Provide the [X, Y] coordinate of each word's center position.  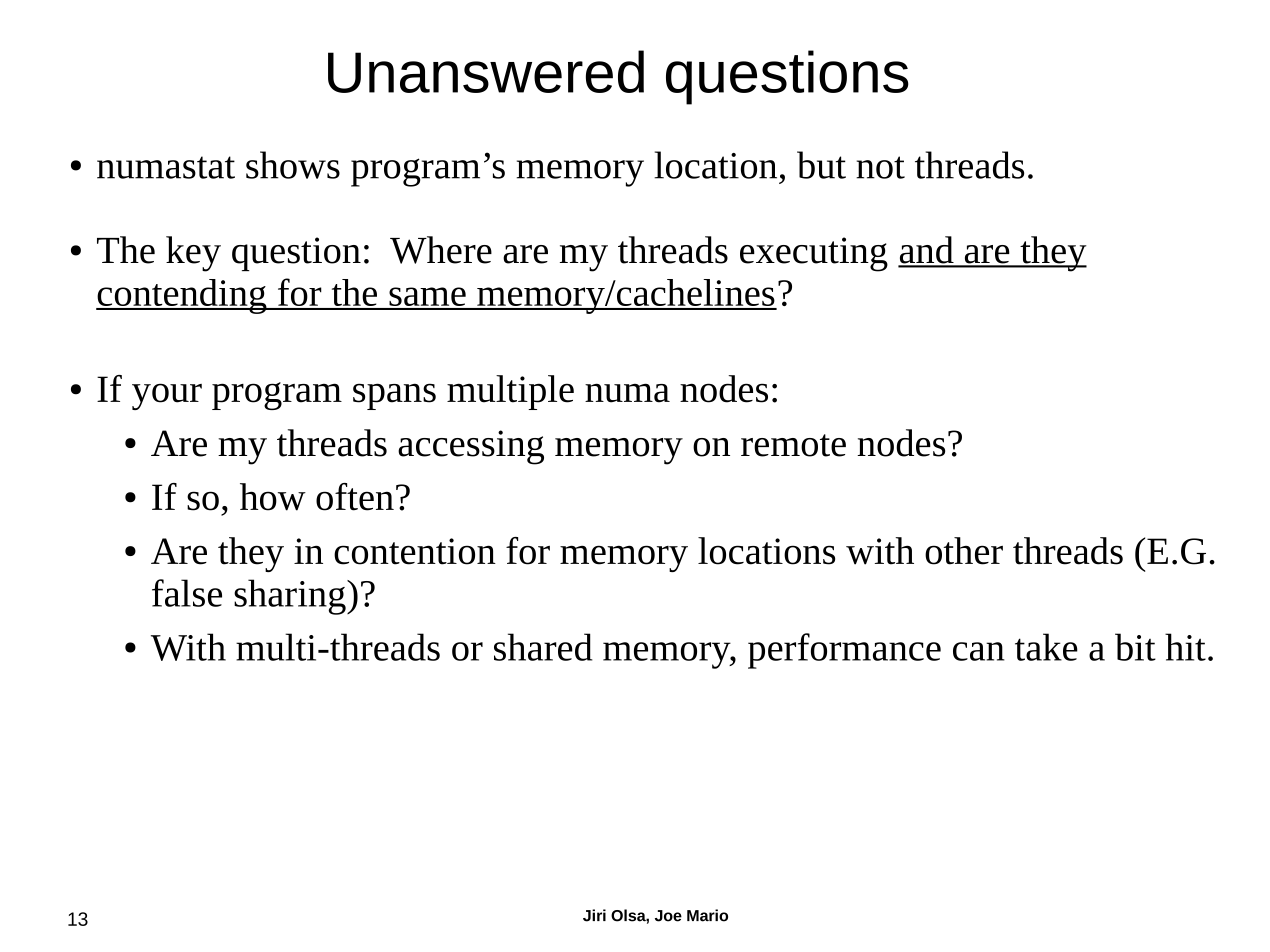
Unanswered [486, 71]
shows [293, 165]
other [964, 551]
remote [793, 445]
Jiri [594, 915]
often [355, 497]
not [880, 167]
